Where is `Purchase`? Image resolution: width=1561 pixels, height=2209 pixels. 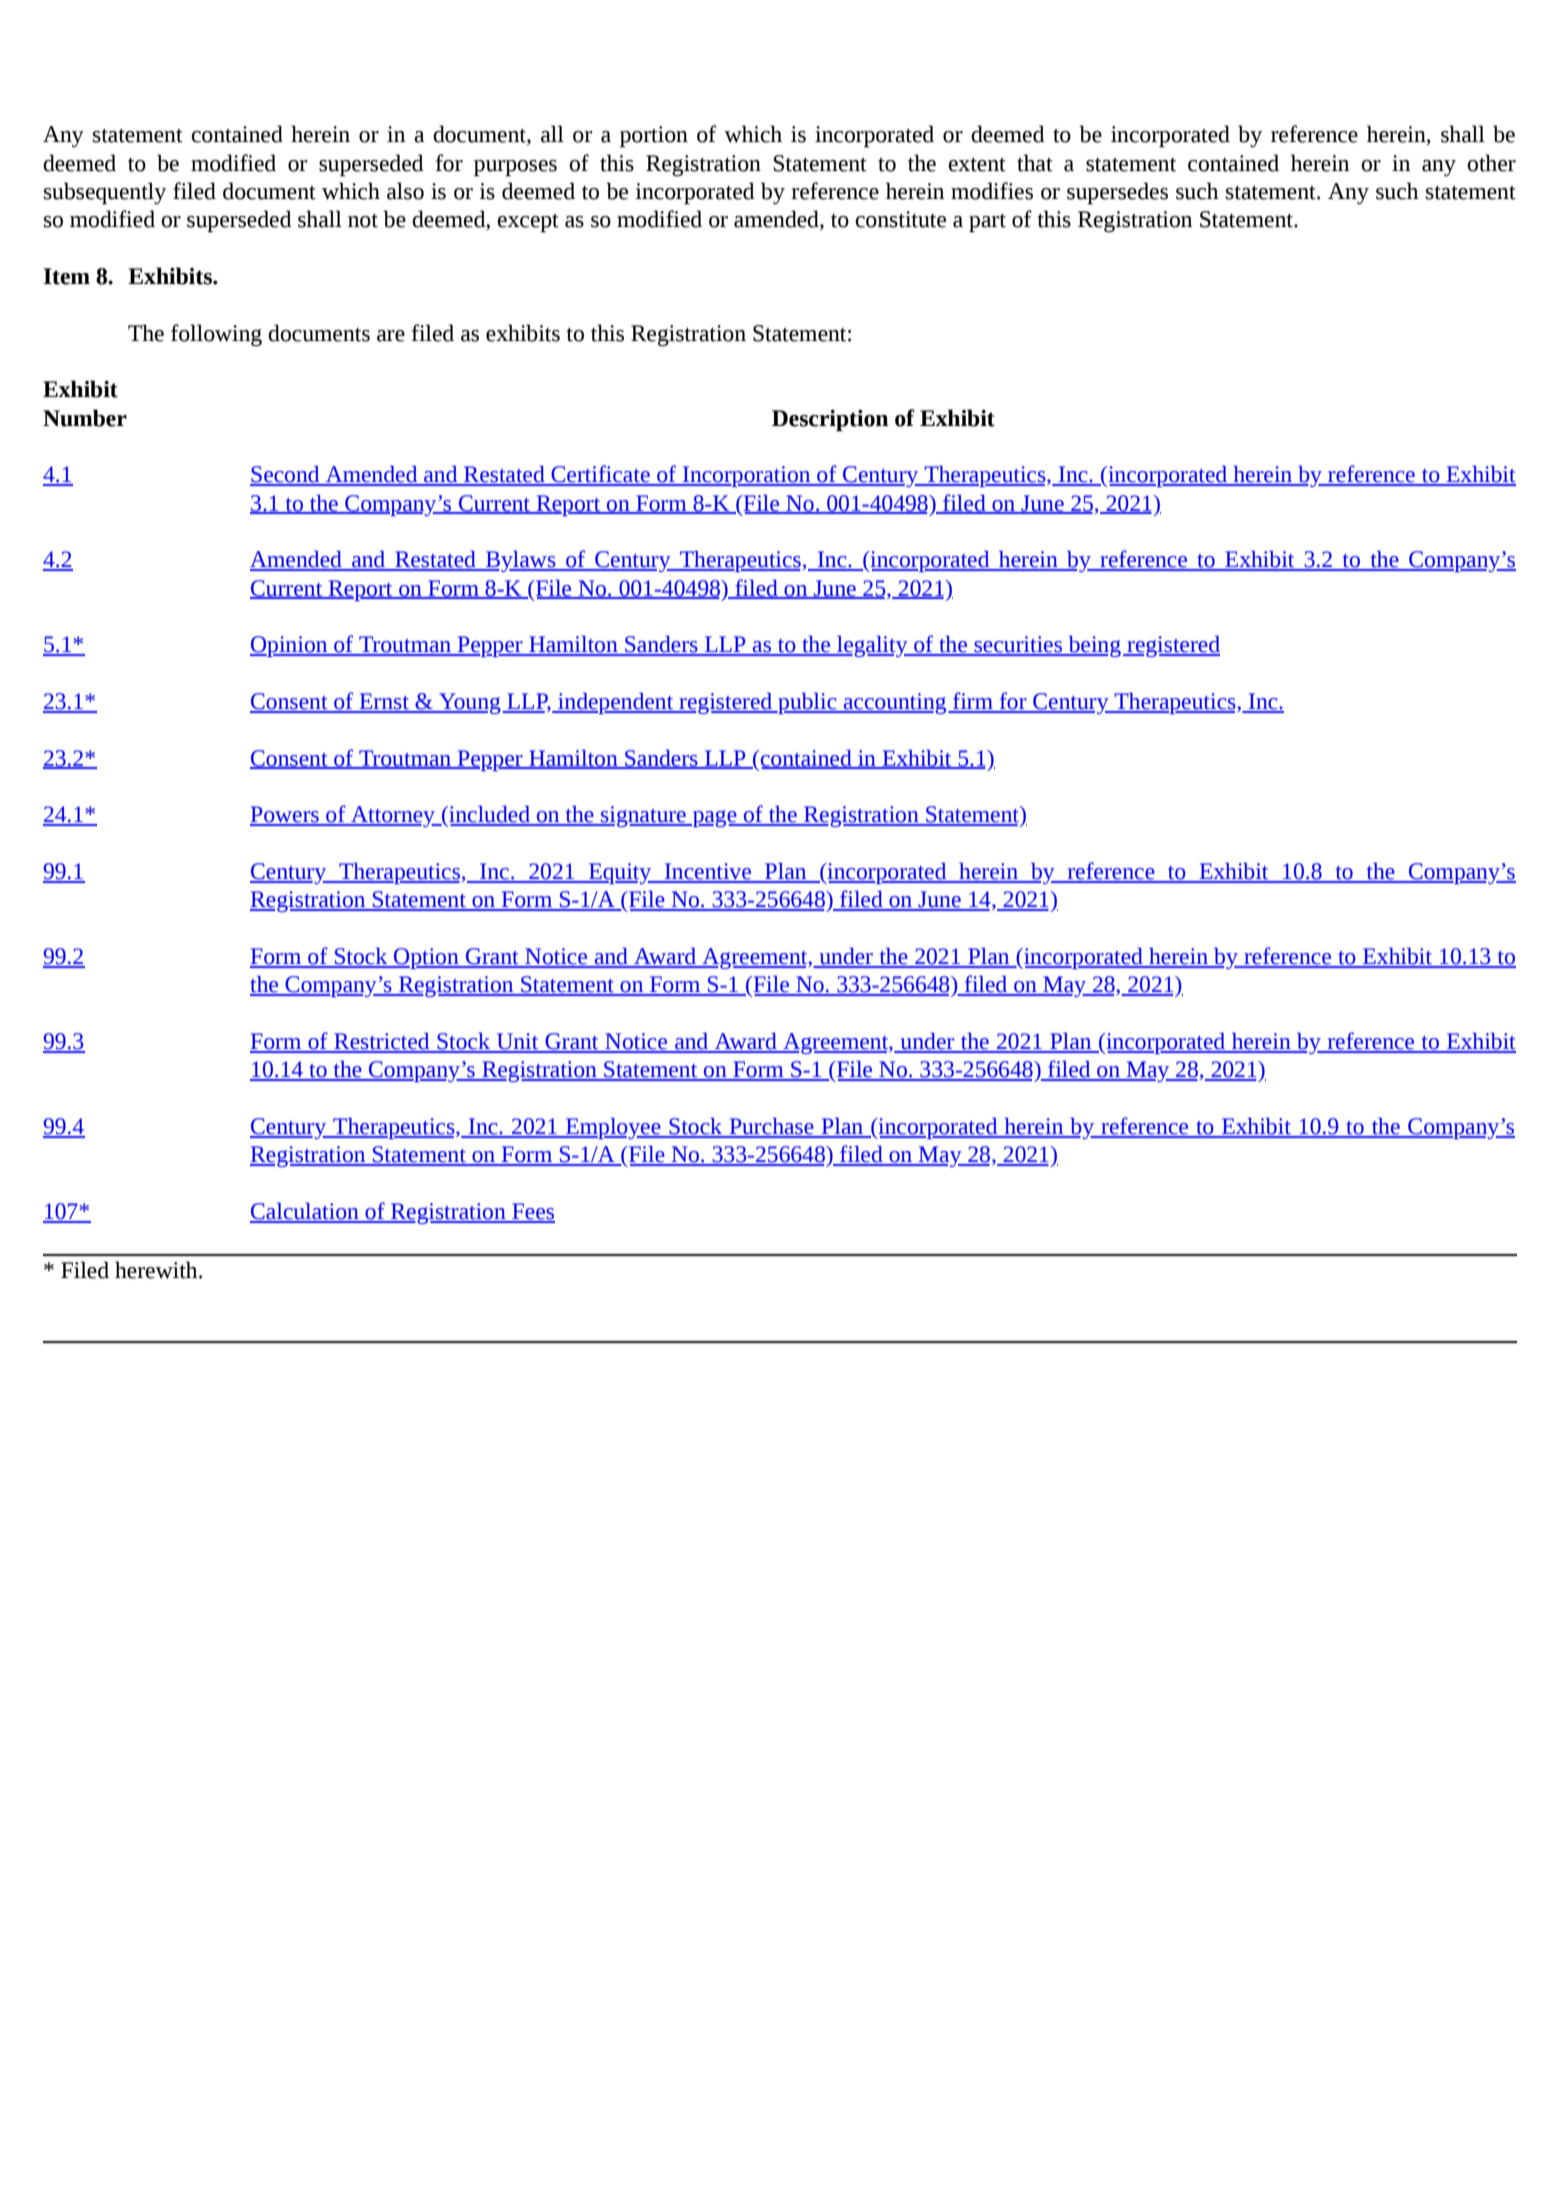
Purchase is located at coordinates (771, 1127).
